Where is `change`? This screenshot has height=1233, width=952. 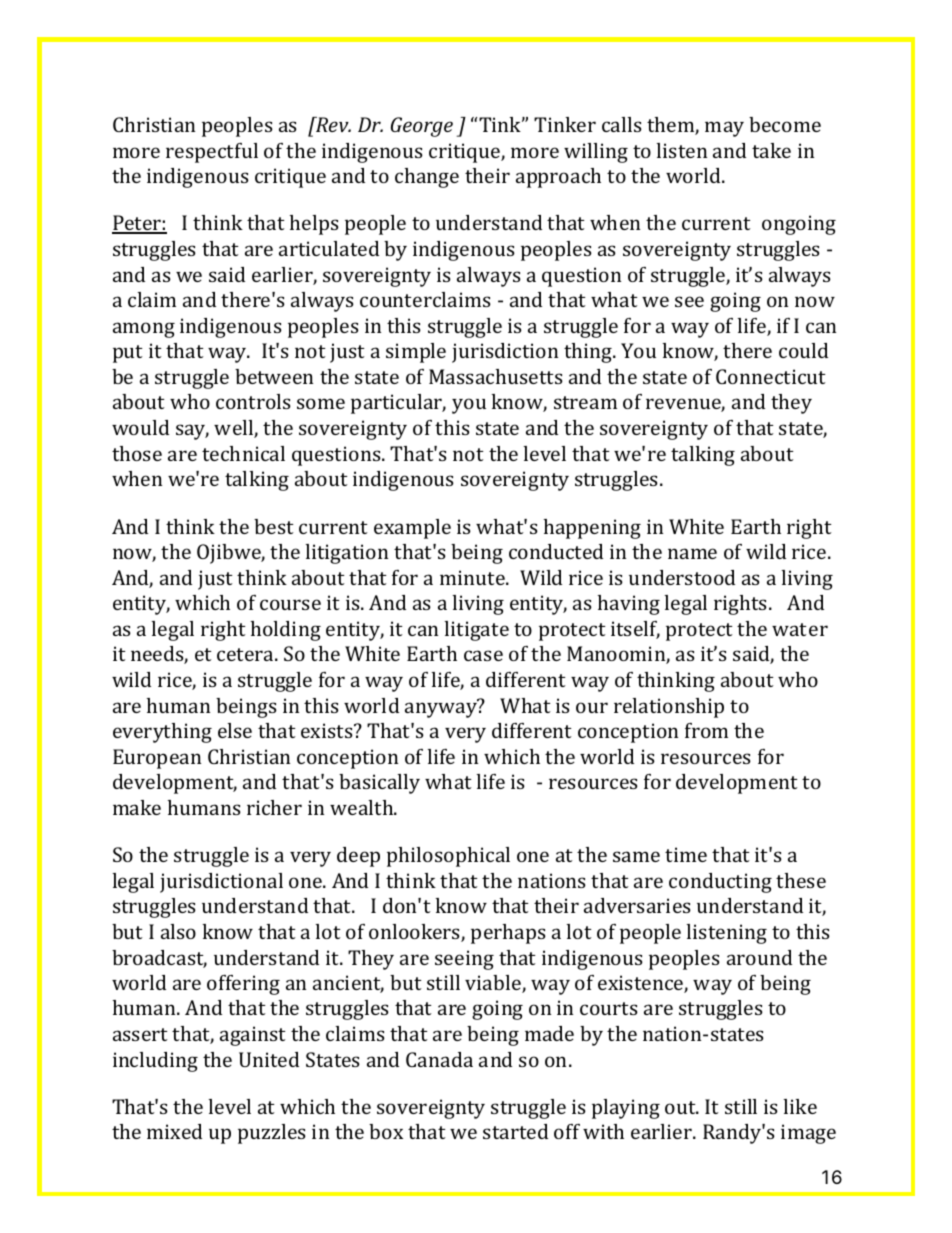
change is located at coordinates (427, 178).
